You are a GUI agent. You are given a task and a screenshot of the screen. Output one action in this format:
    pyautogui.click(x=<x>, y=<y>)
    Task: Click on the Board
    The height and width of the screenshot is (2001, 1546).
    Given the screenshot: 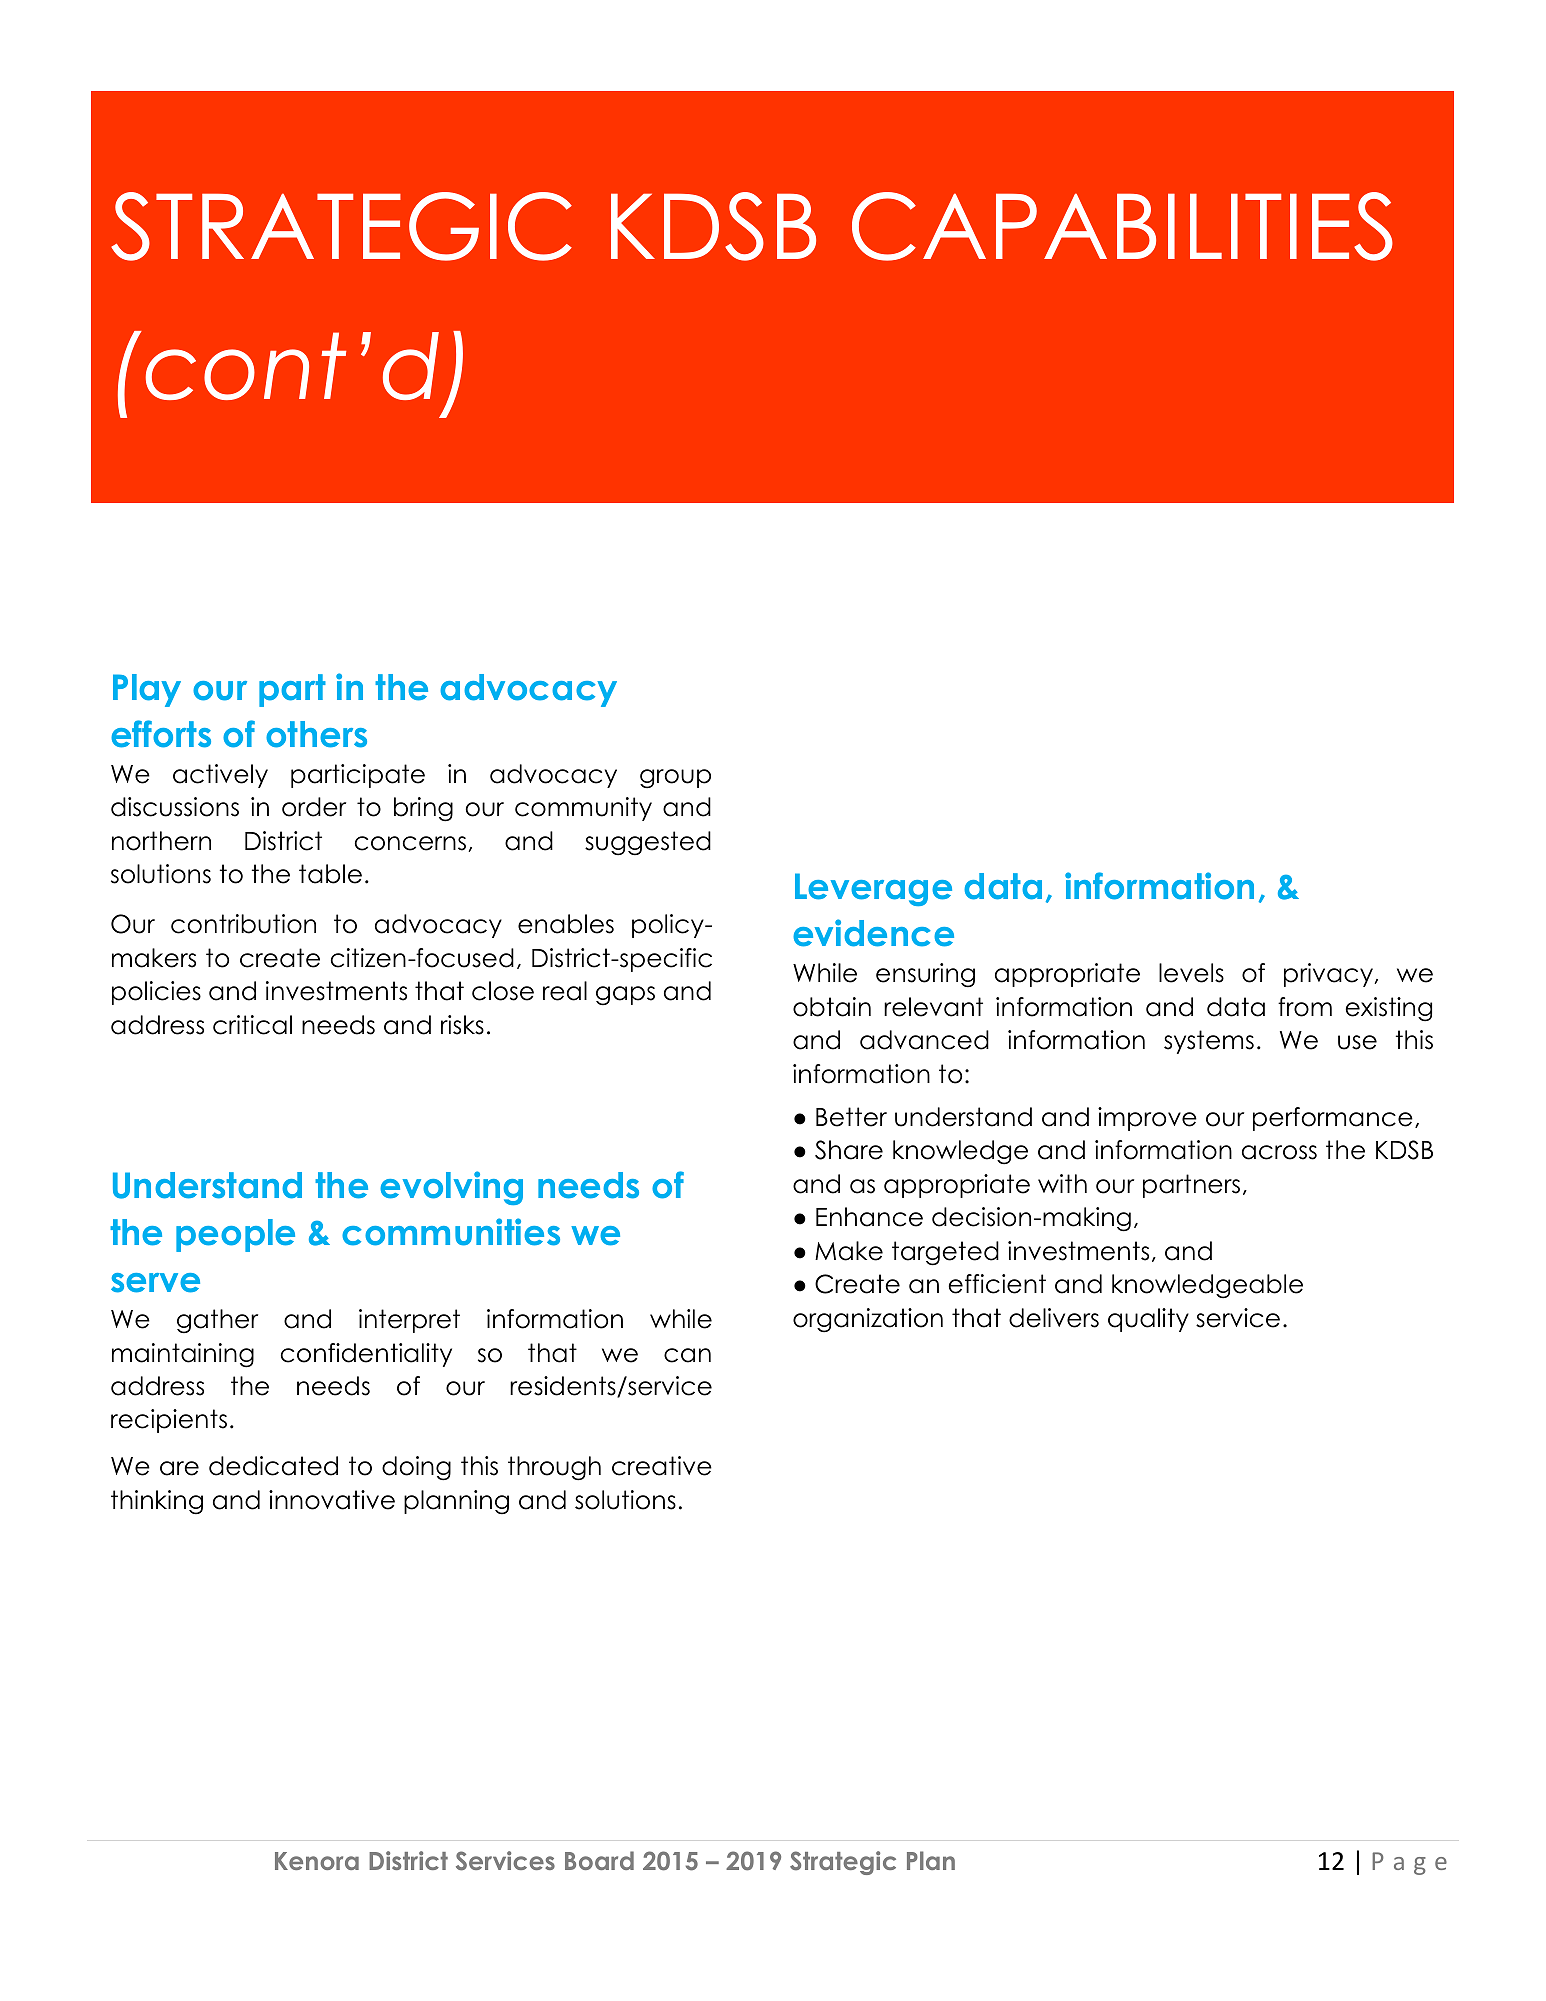 What is the action you would take?
    pyautogui.click(x=599, y=1860)
